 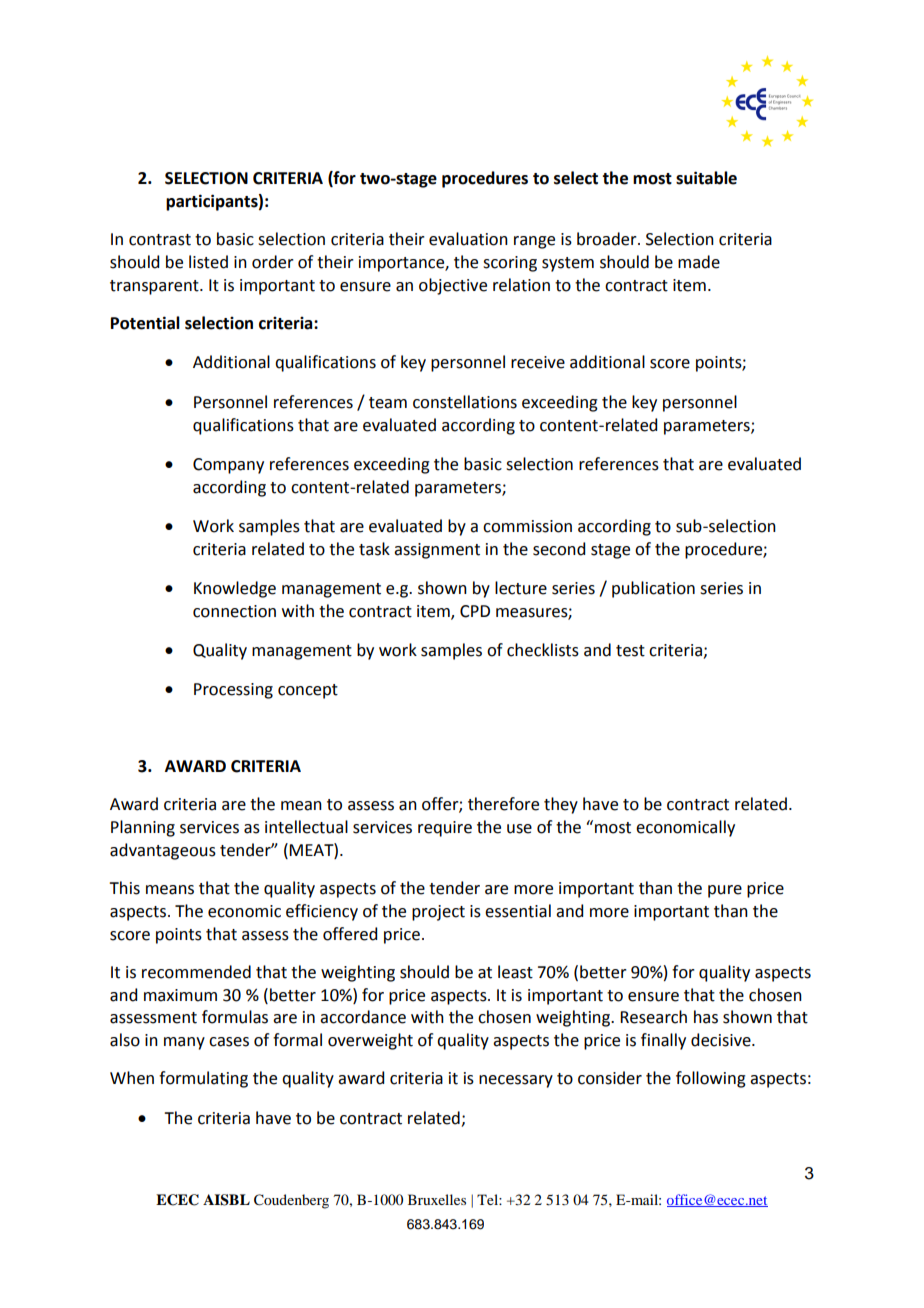 I want to click on contrast, so click(x=160, y=240).
